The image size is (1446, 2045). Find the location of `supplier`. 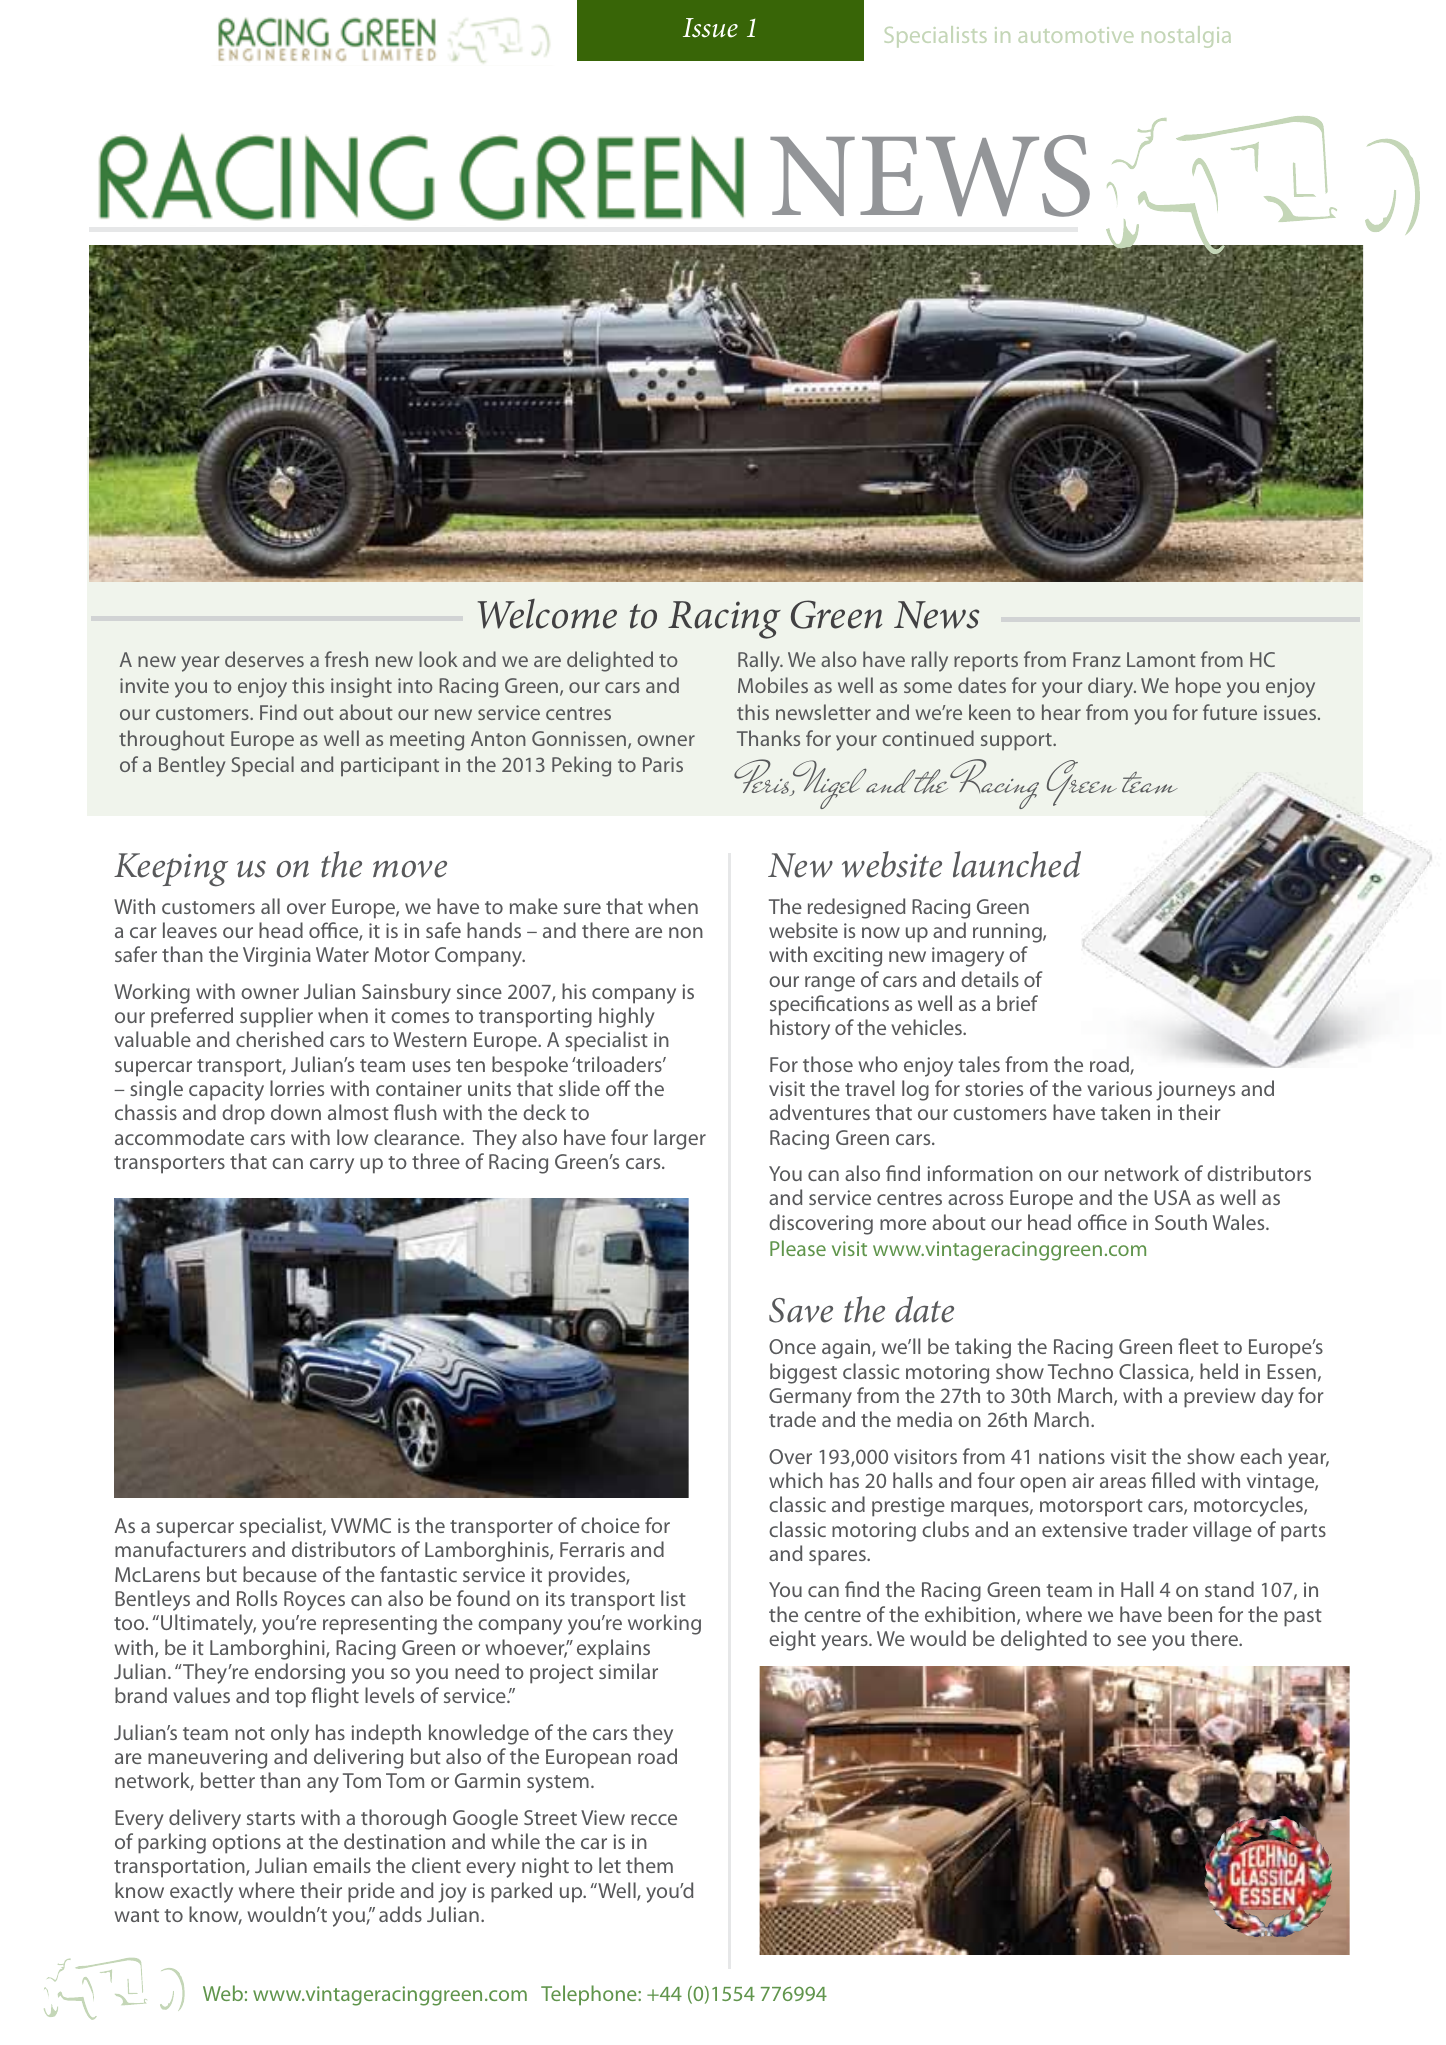

supplier is located at coordinates (276, 1017).
